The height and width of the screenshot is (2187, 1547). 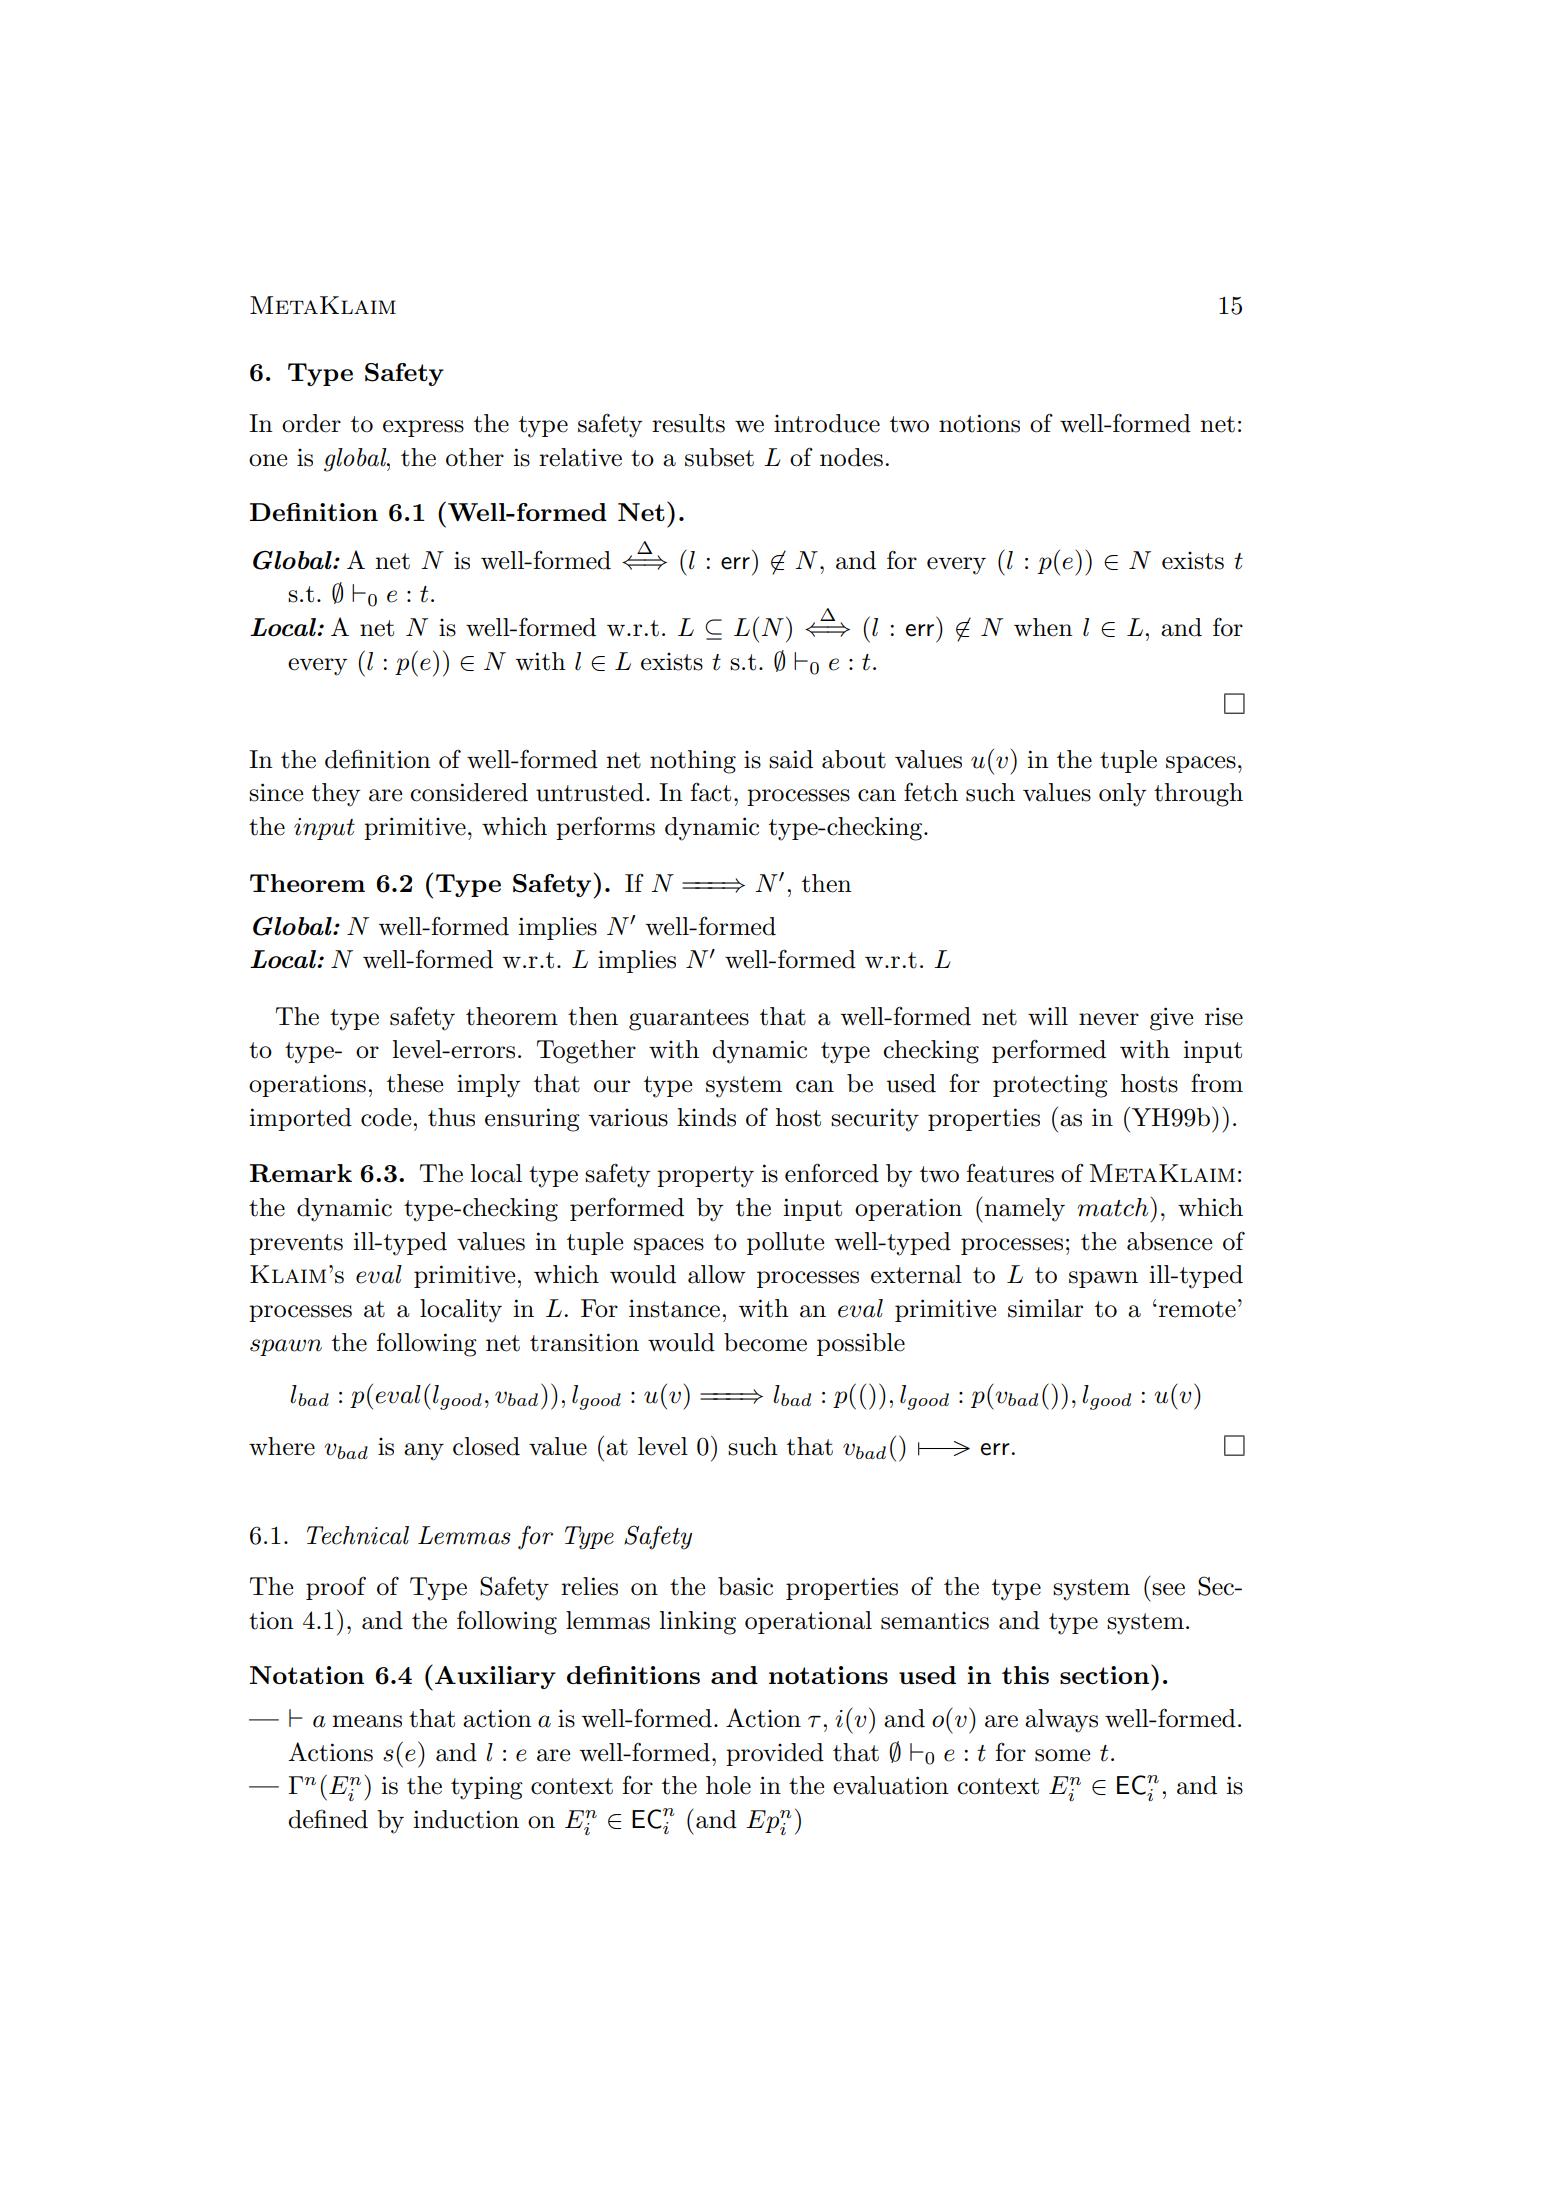 What do you see at coordinates (1043, 627) in the screenshot?
I see `when` at bounding box center [1043, 627].
